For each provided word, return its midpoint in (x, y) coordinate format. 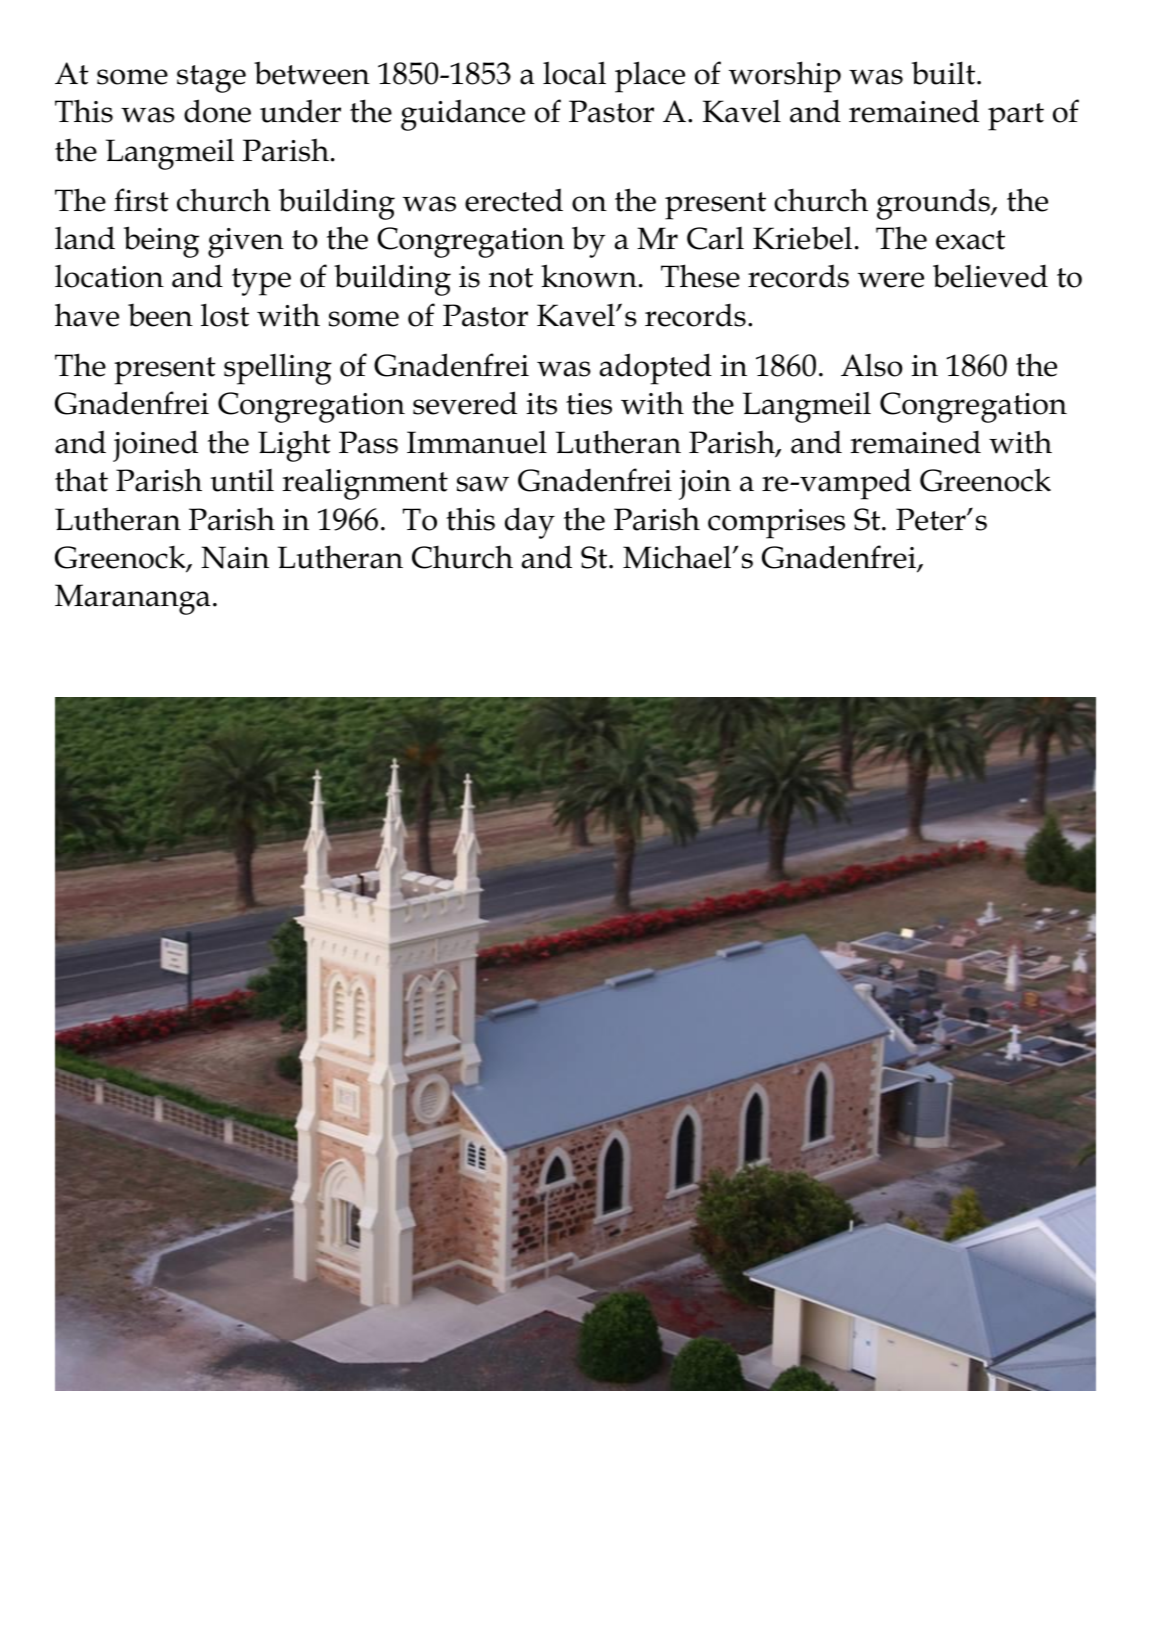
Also (872, 365)
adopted (656, 369)
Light (294, 446)
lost (225, 315)
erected (514, 200)
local (574, 73)
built (945, 73)
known (589, 276)
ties (589, 404)
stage (211, 79)
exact (970, 240)
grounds (934, 204)
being (161, 242)
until (242, 480)
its (542, 404)
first (141, 200)
